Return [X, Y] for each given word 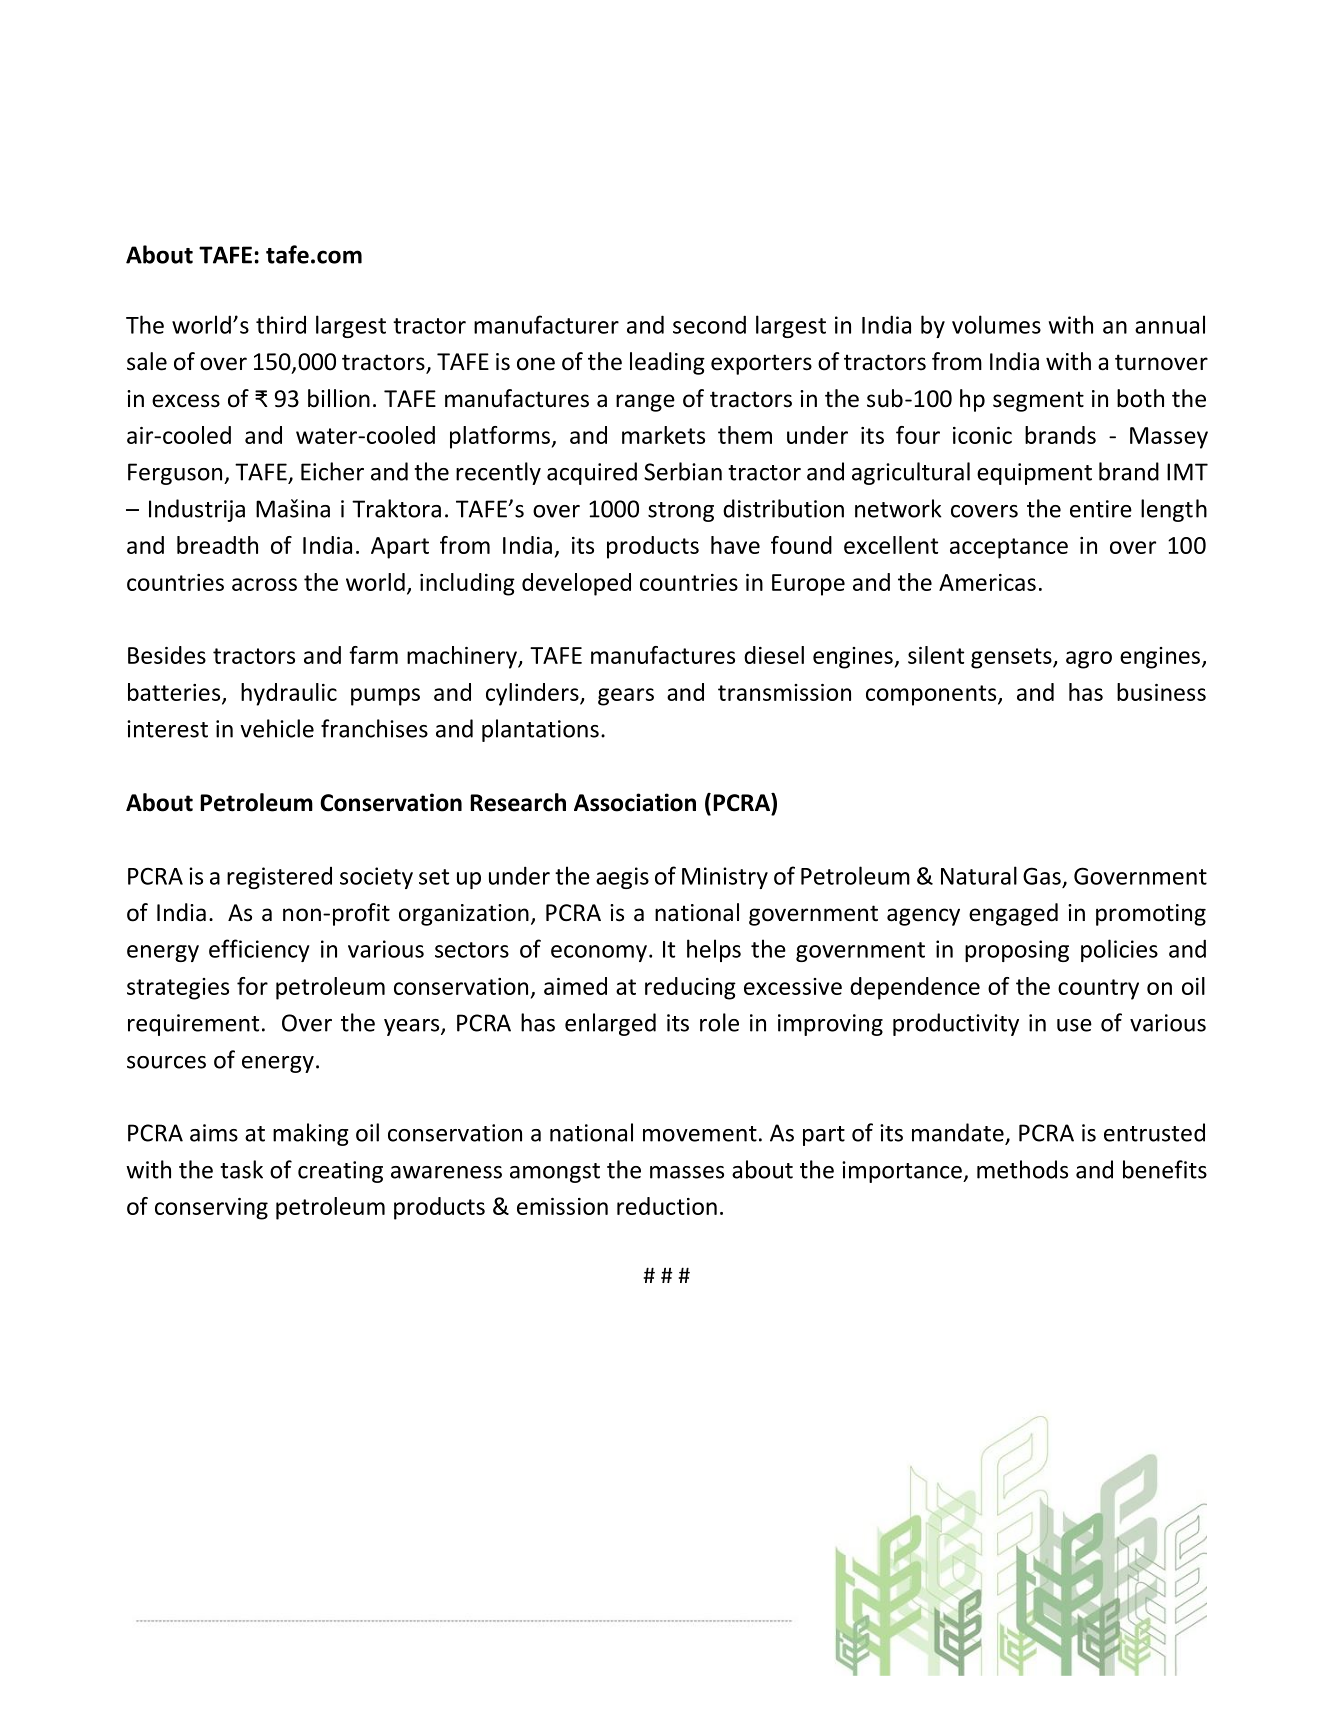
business [1161, 692]
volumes [996, 324]
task [241, 1169]
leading [667, 363]
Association [635, 802]
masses [687, 1172]
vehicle [277, 728]
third [281, 324]
